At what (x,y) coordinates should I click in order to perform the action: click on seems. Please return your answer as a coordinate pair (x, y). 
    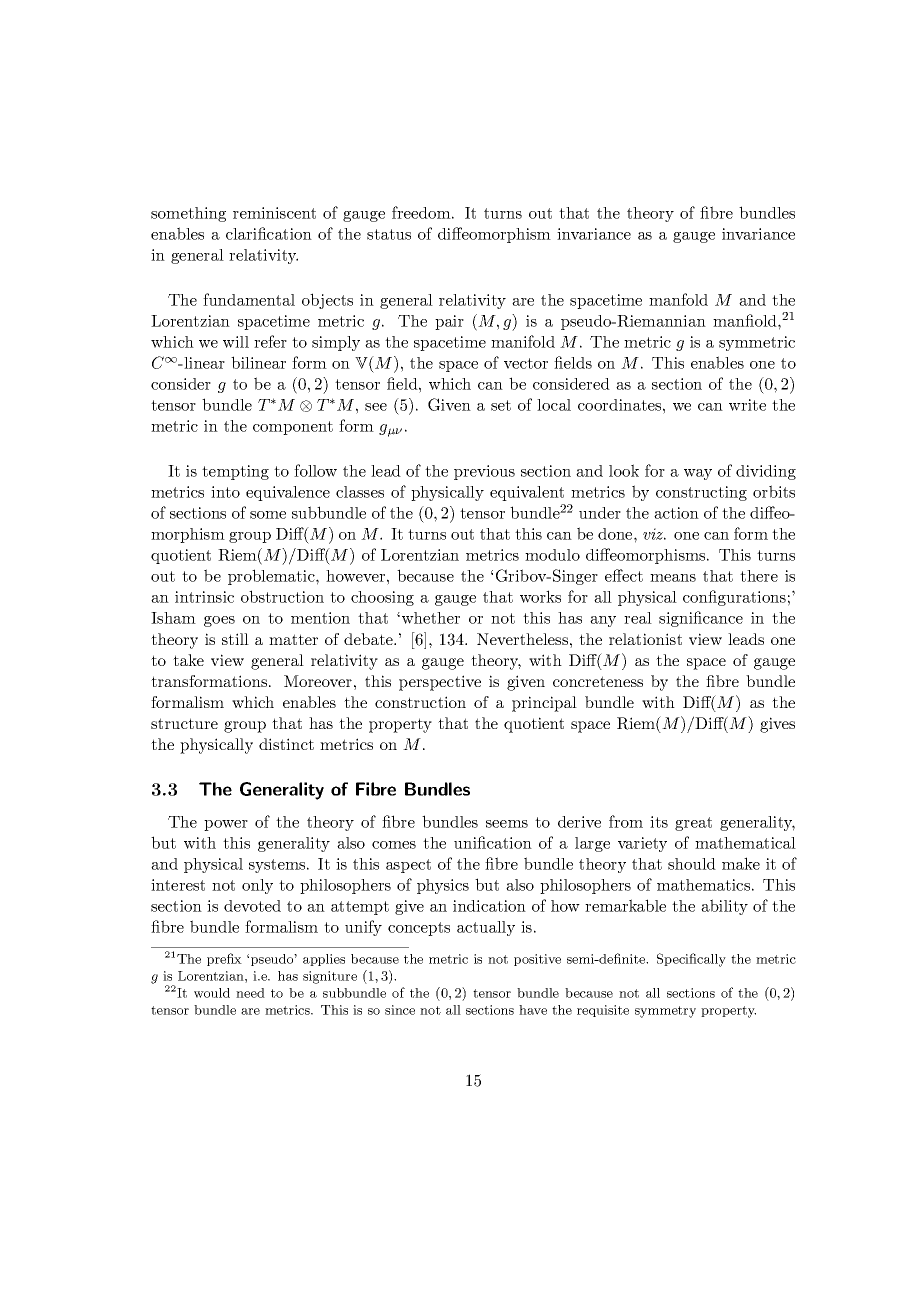
    Looking at the image, I should click on (507, 824).
